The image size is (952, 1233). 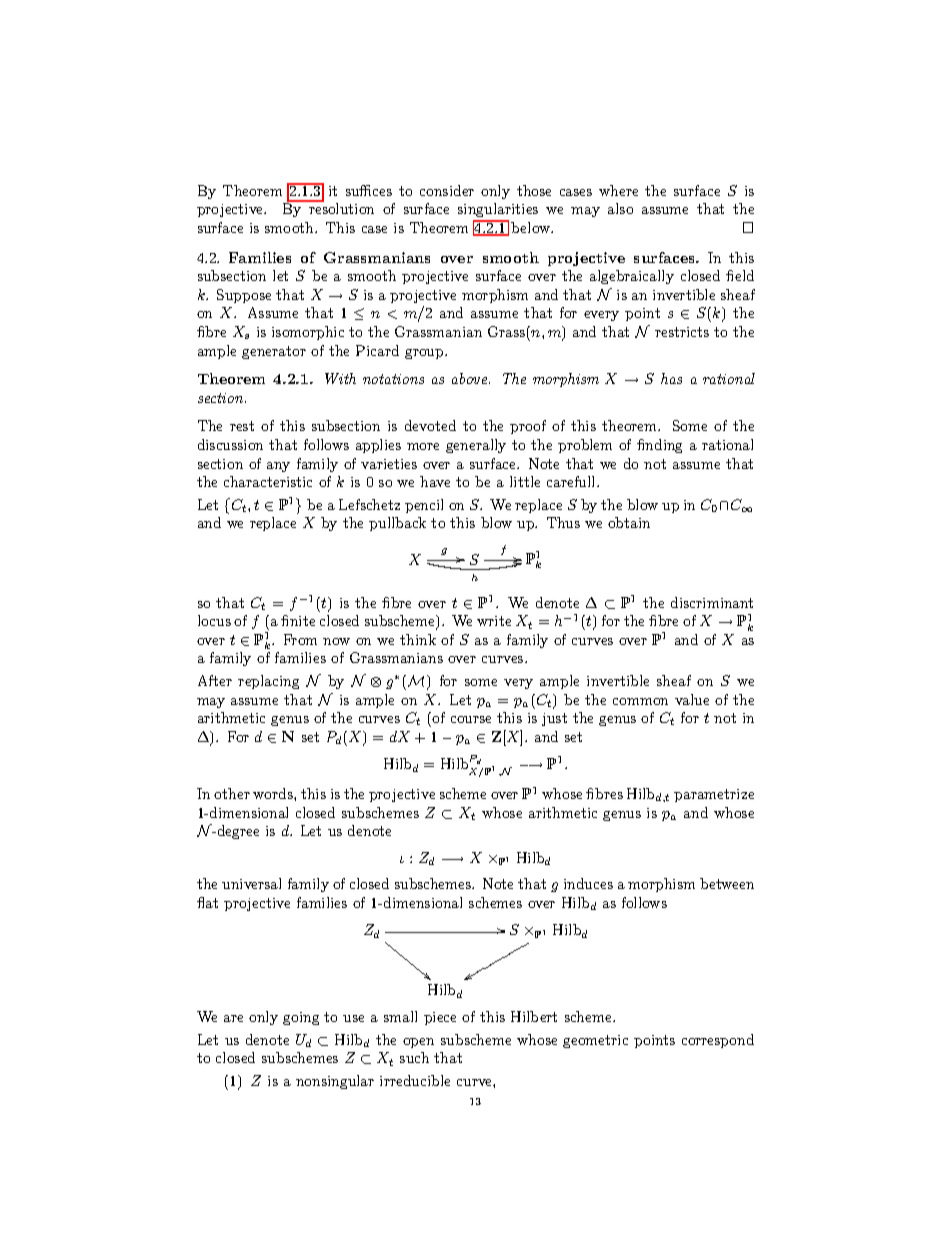 I want to click on replacing, so click(x=268, y=682).
